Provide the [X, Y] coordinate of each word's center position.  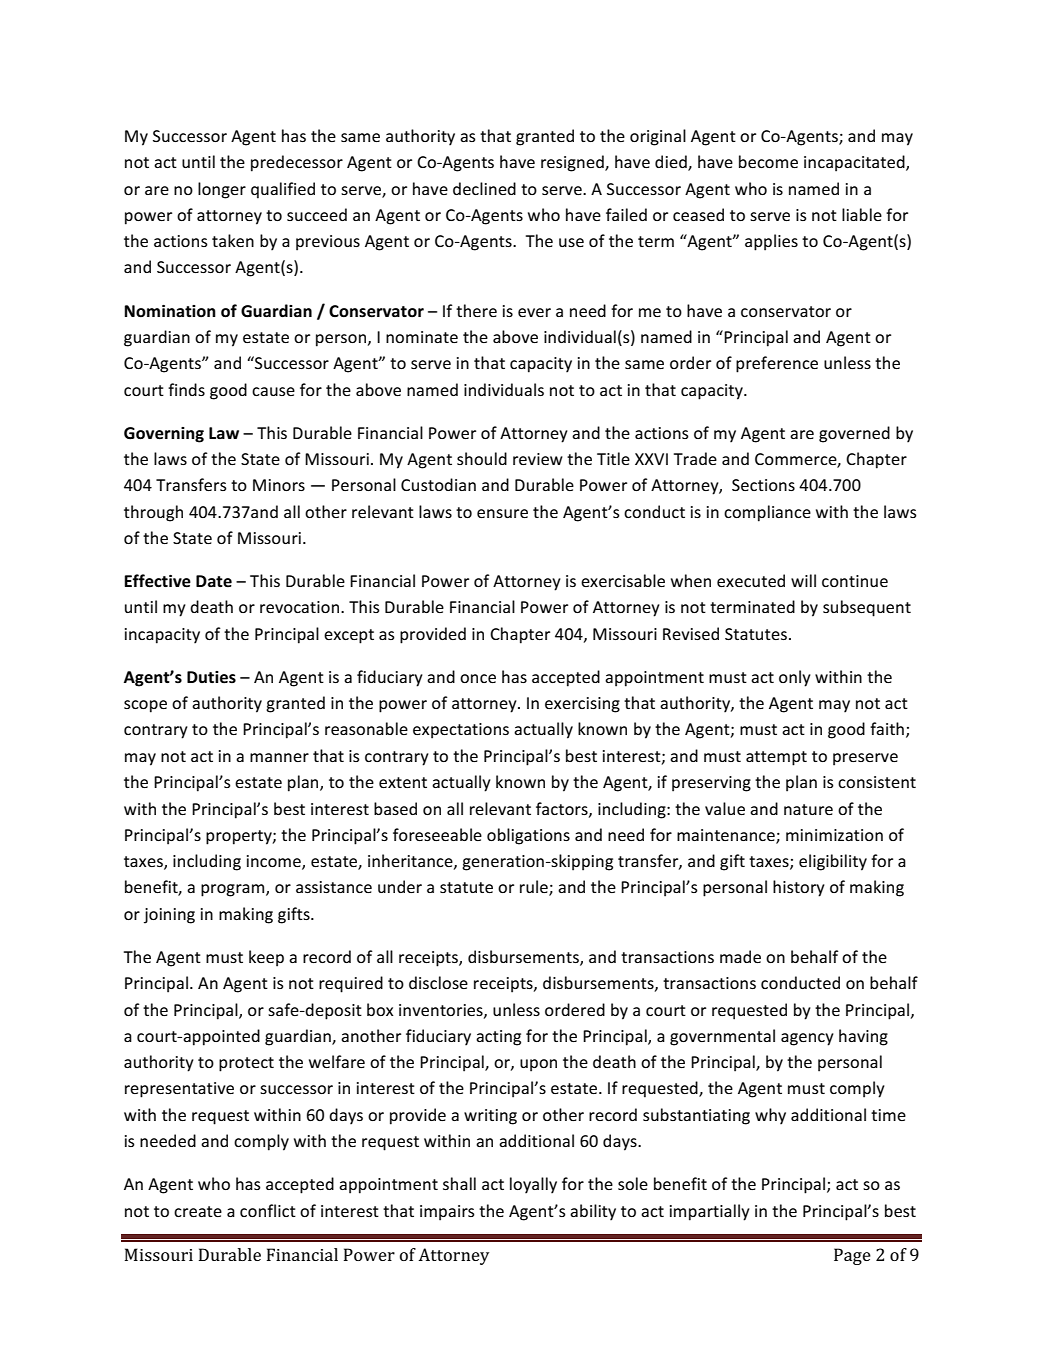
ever [534, 312]
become [768, 161]
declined [484, 188]
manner [279, 757]
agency [807, 1039]
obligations [528, 836]
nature [808, 809]
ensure [502, 513]
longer [222, 190]
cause [273, 391]
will [803, 580]
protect [246, 1064]
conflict [268, 1210]
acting [498, 1038]
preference [777, 364]
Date [214, 581]
